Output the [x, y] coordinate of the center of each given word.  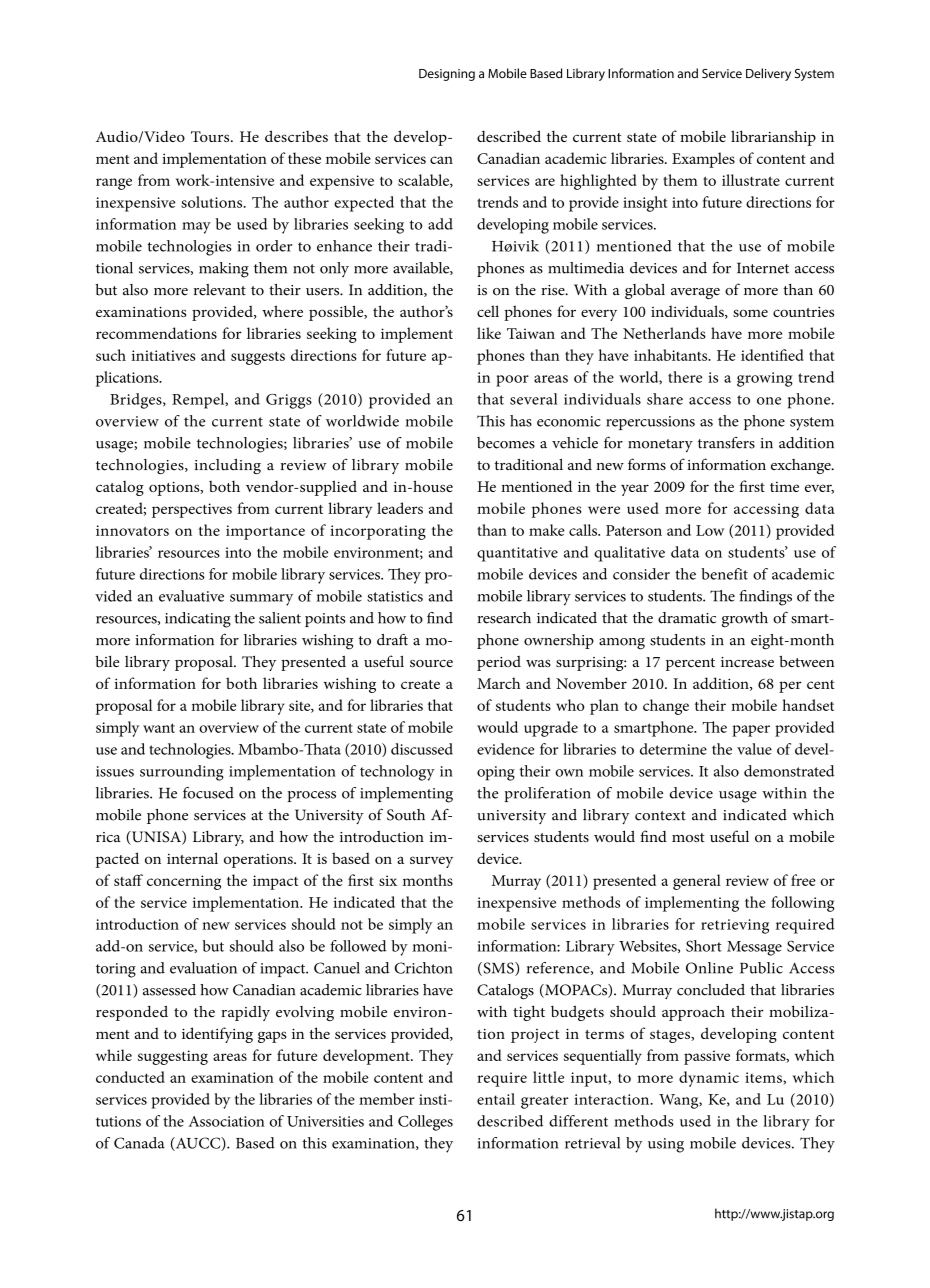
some [750, 313]
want [159, 728]
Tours [211, 136]
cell [488, 311]
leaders [400, 508]
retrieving [735, 926]
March [498, 683]
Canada [139, 1143]
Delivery [768, 74]
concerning [184, 882]
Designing [447, 75]
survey [431, 862]
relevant [220, 290]
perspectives [192, 510]
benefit [724, 574]
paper [751, 731]
